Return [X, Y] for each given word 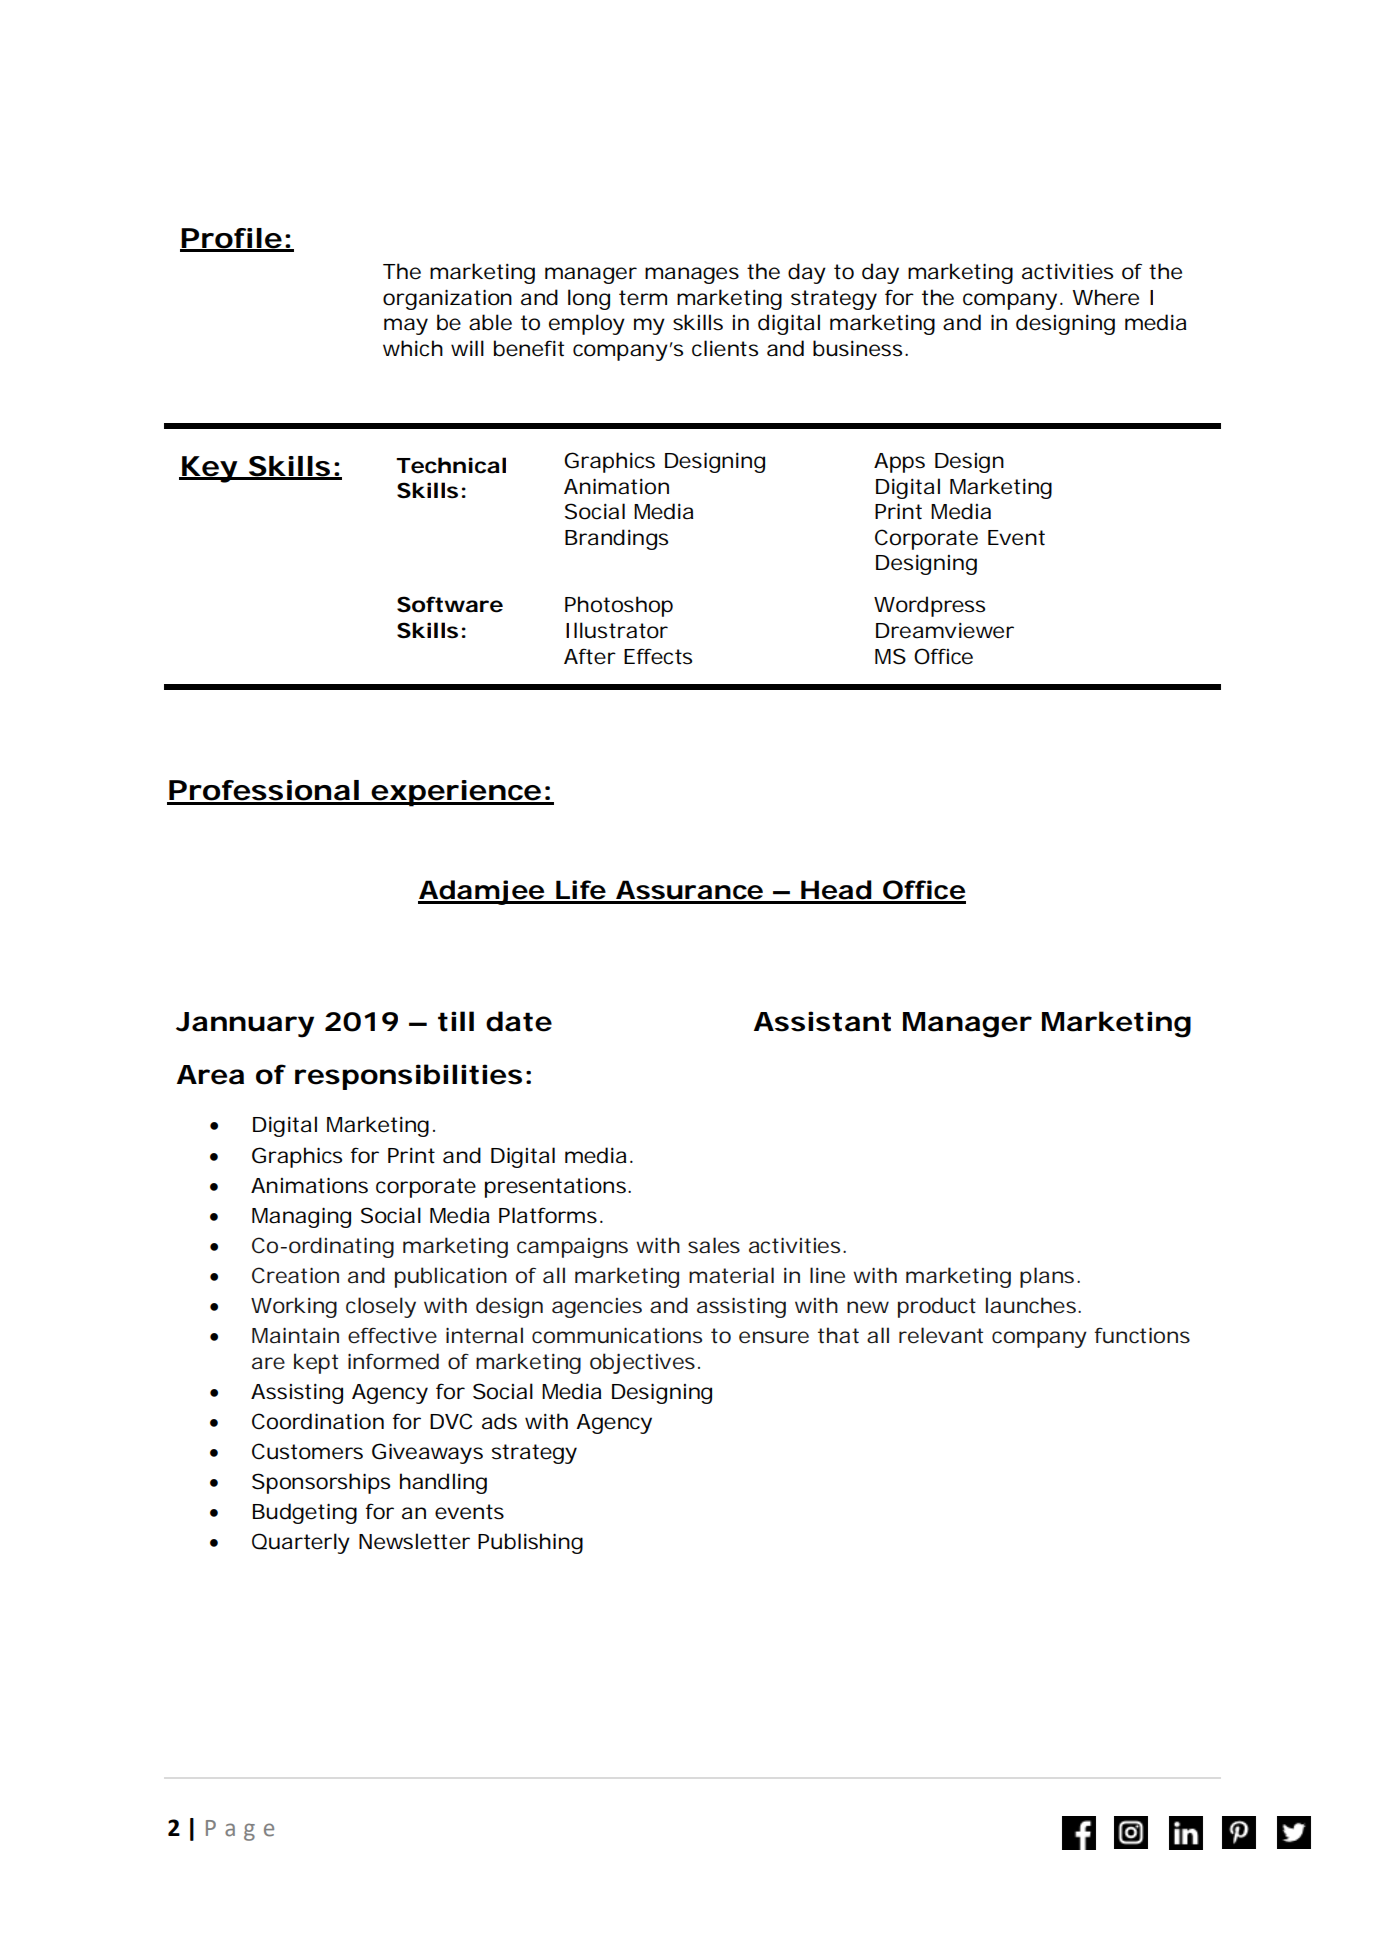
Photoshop [619, 606]
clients [725, 348]
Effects [658, 656]
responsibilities [408, 1077]
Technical [451, 465]
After [590, 656]
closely [381, 1307]
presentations [557, 1187]
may [406, 326]
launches [1032, 1305]
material [731, 1275]
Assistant [822, 1021]
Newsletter [414, 1541]
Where [1105, 297]
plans [1047, 1277]
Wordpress [929, 606]
